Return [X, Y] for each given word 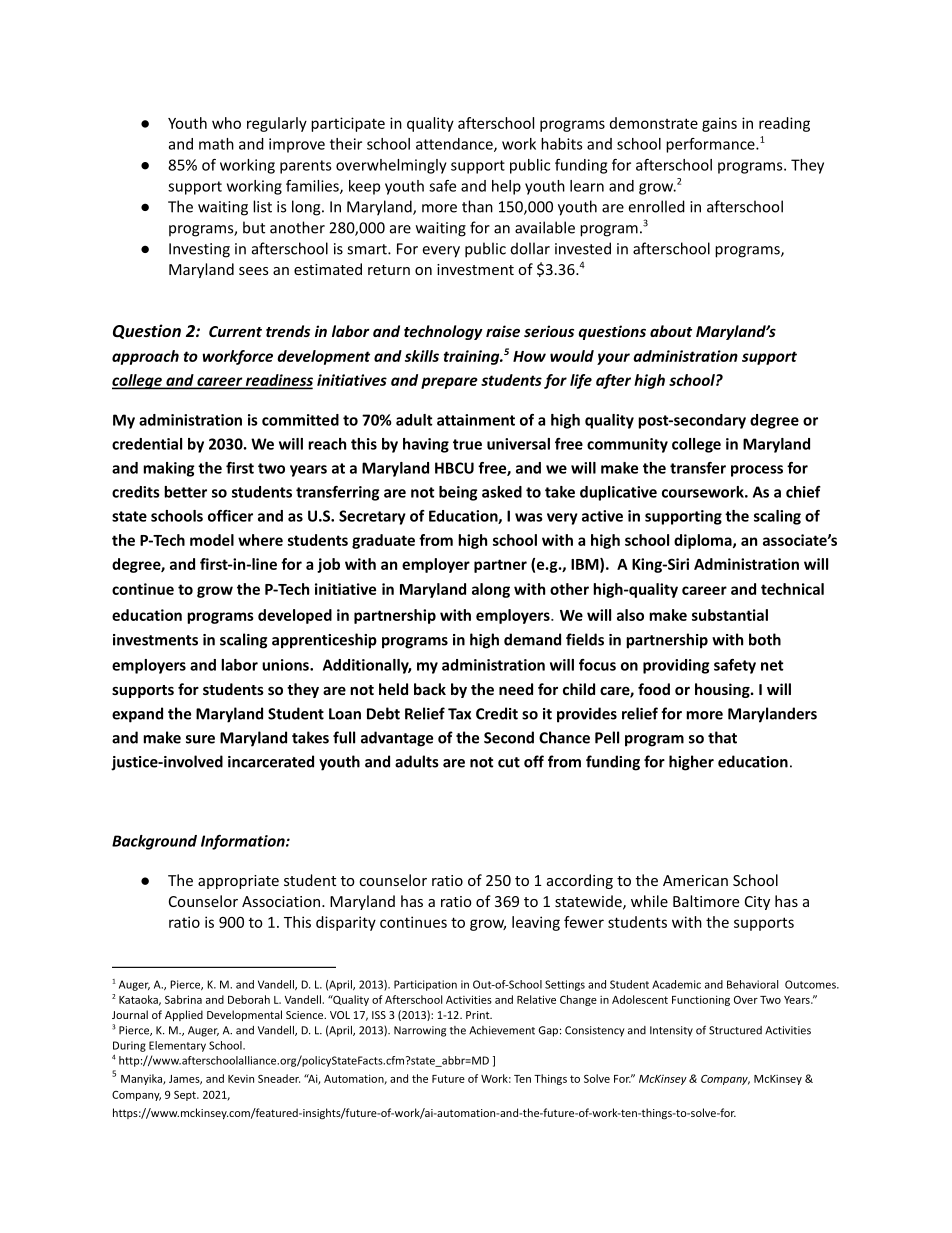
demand [532, 639]
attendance [455, 145]
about [671, 331]
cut [509, 762]
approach [145, 357]
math [216, 144]
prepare [449, 383]
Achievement [502, 1030]
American [695, 880]
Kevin [241, 1079]
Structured [735, 1030]
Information [244, 842]
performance [711, 145]
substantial [730, 615]
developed [295, 616]
